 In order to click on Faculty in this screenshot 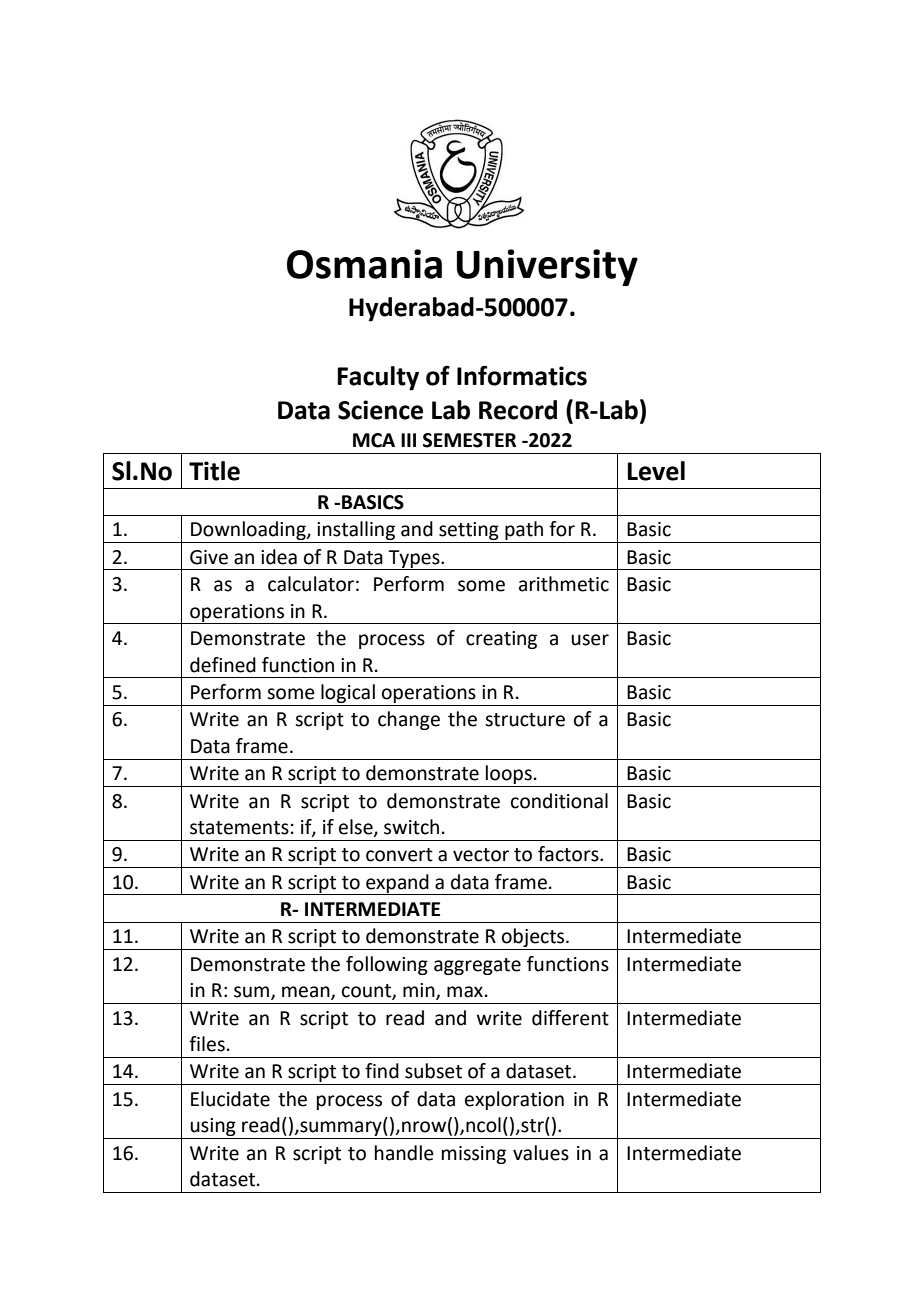, I will do `click(378, 378)`.
